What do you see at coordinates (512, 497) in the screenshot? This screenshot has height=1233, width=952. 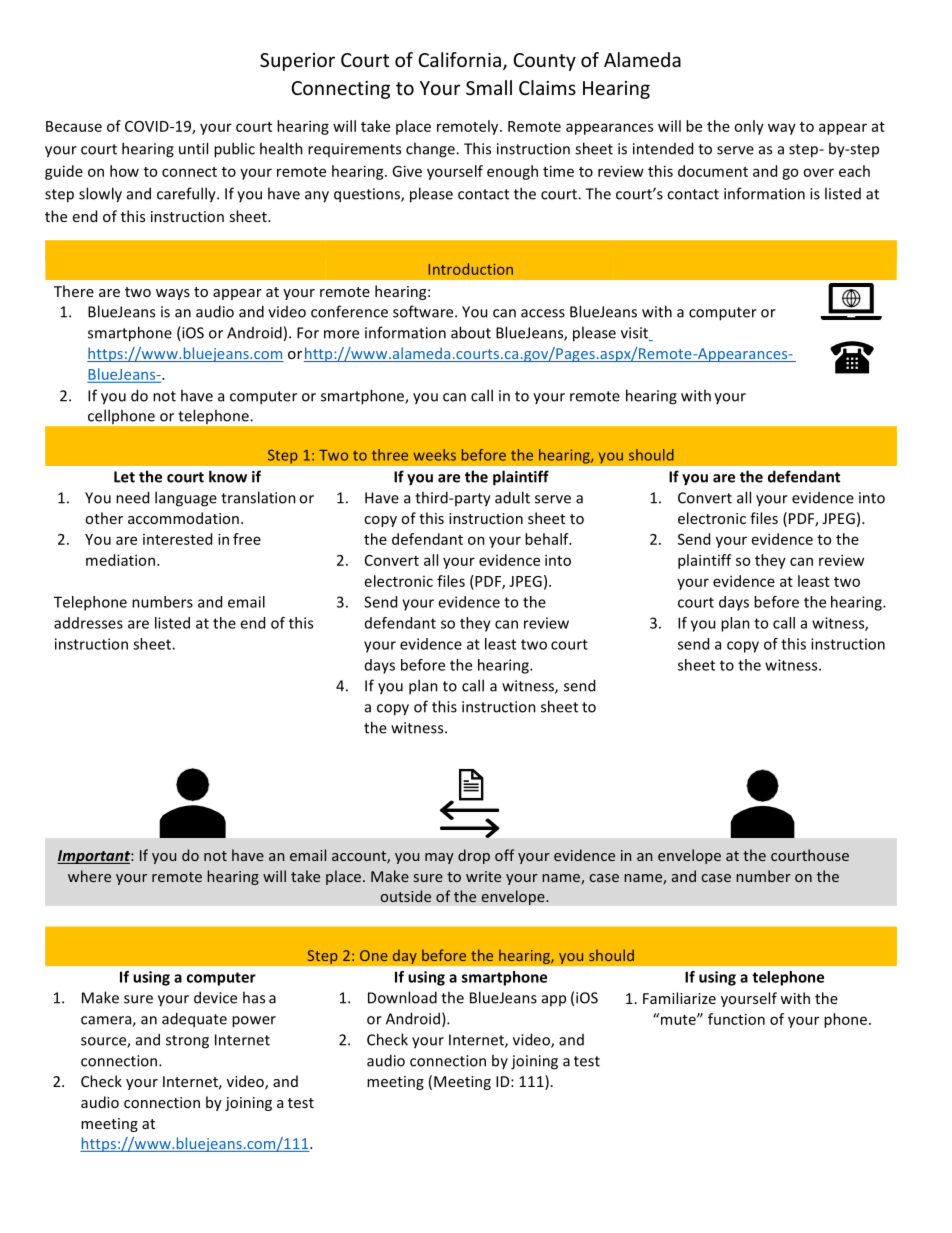 I see `adult` at bounding box center [512, 497].
